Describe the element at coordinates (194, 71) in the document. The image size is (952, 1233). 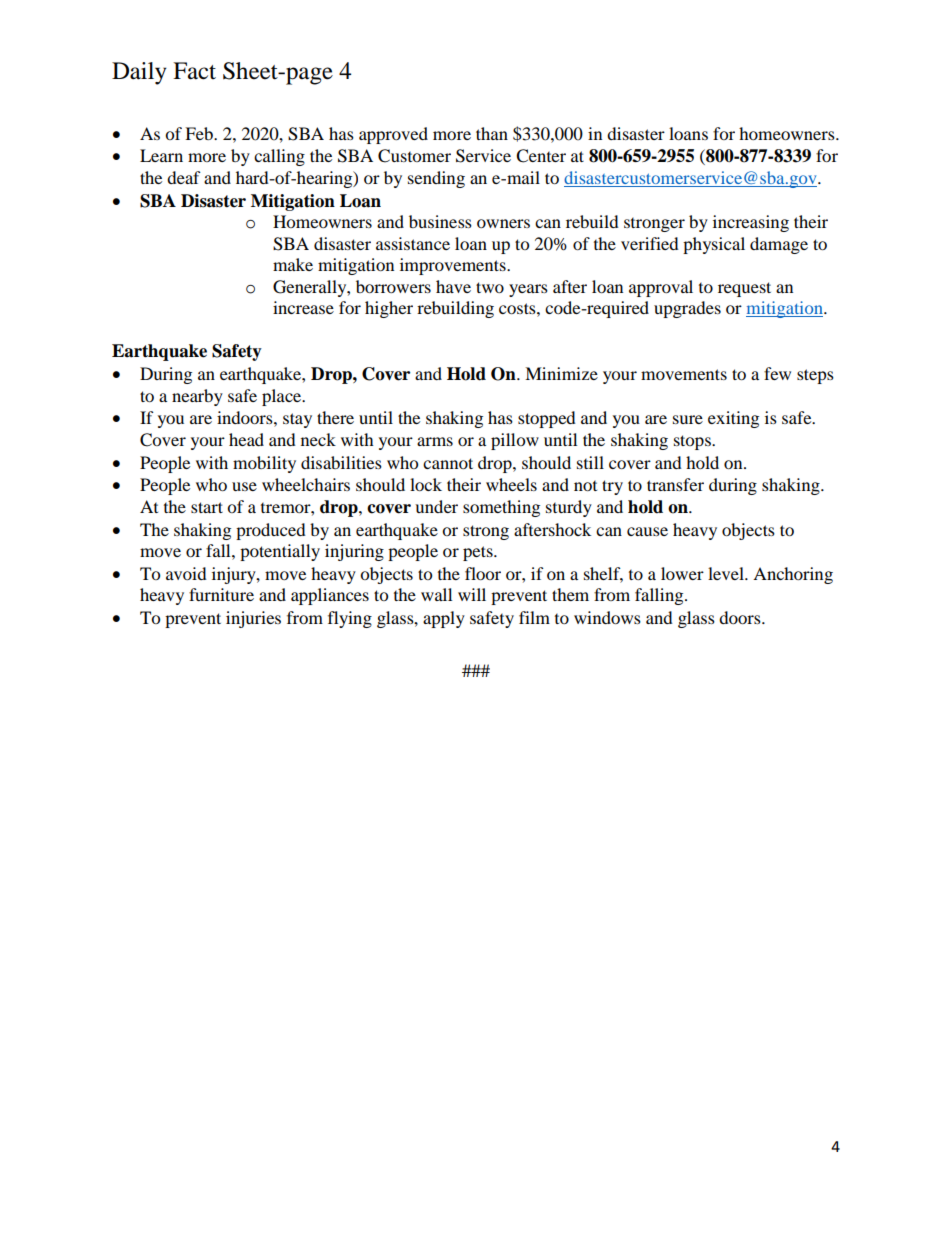
I see `Fact` at that location.
